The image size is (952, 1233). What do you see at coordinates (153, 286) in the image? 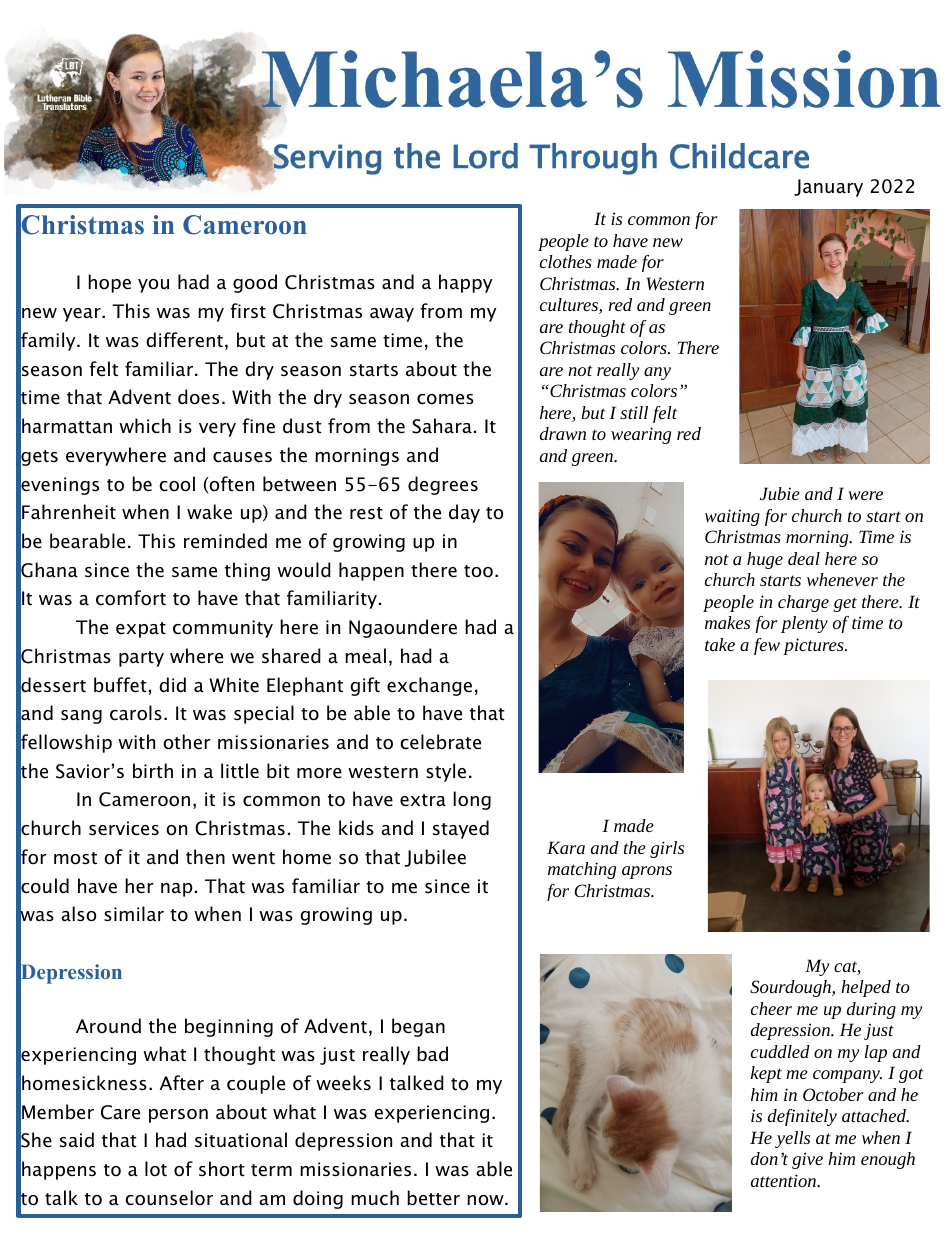
I see `you` at bounding box center [153, 286].
